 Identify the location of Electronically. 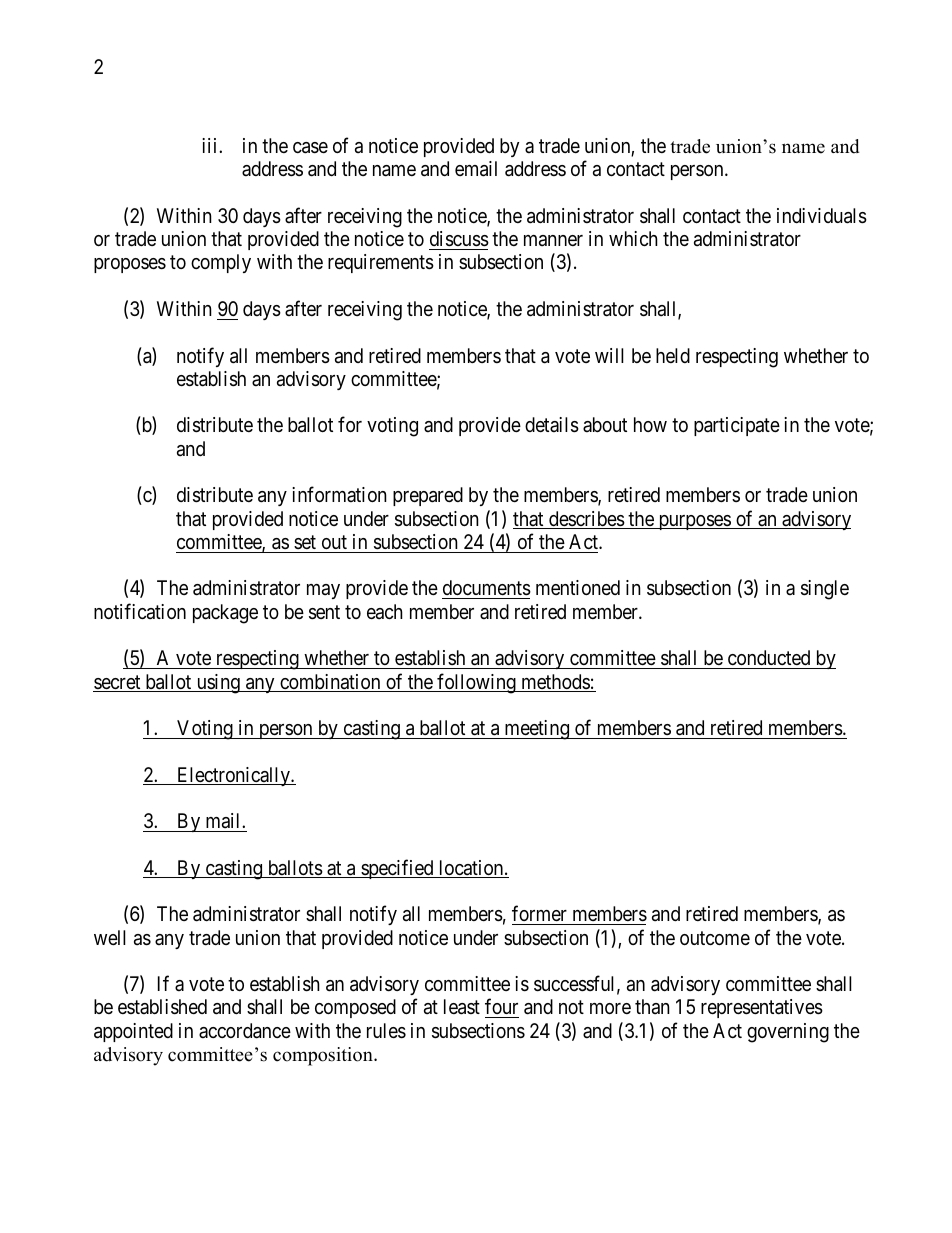
(233, 776).
